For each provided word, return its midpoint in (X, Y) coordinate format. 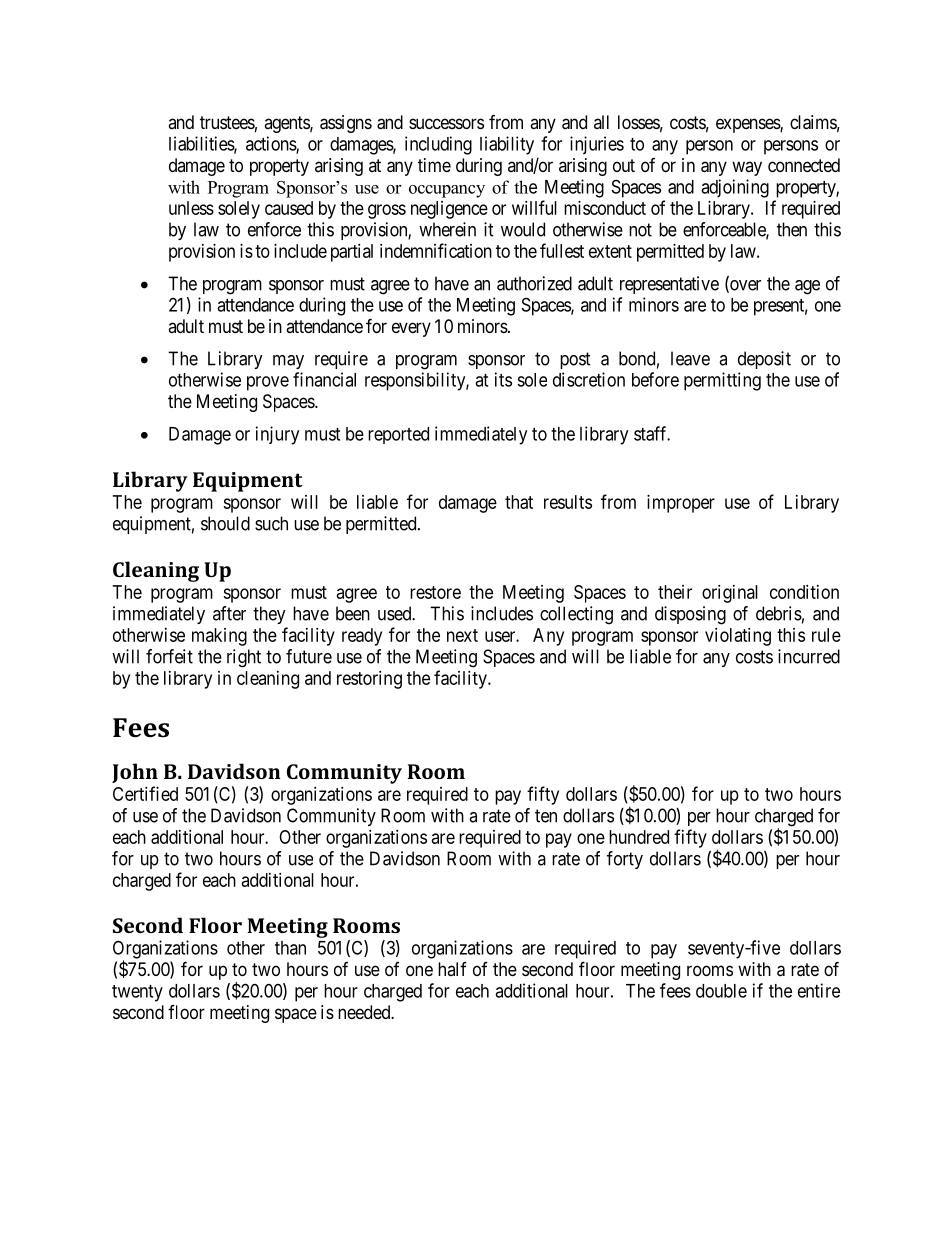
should (225, 523)
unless (191, 208)
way (747, 168)
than (290, 948)
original (730, 594)
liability (507, 145)
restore (435, 592)
